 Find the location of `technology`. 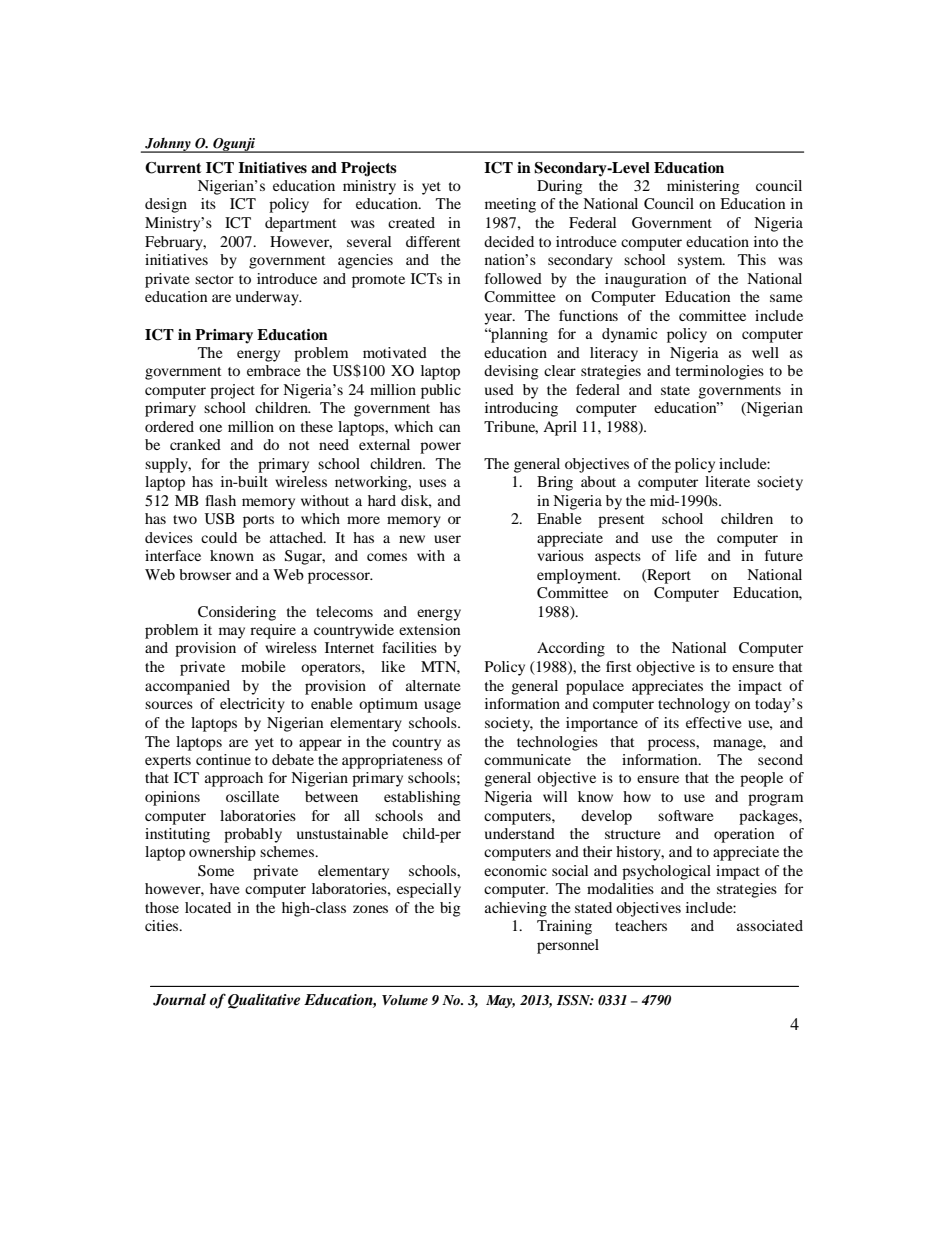

technology is located at coordinates (694, 705).
